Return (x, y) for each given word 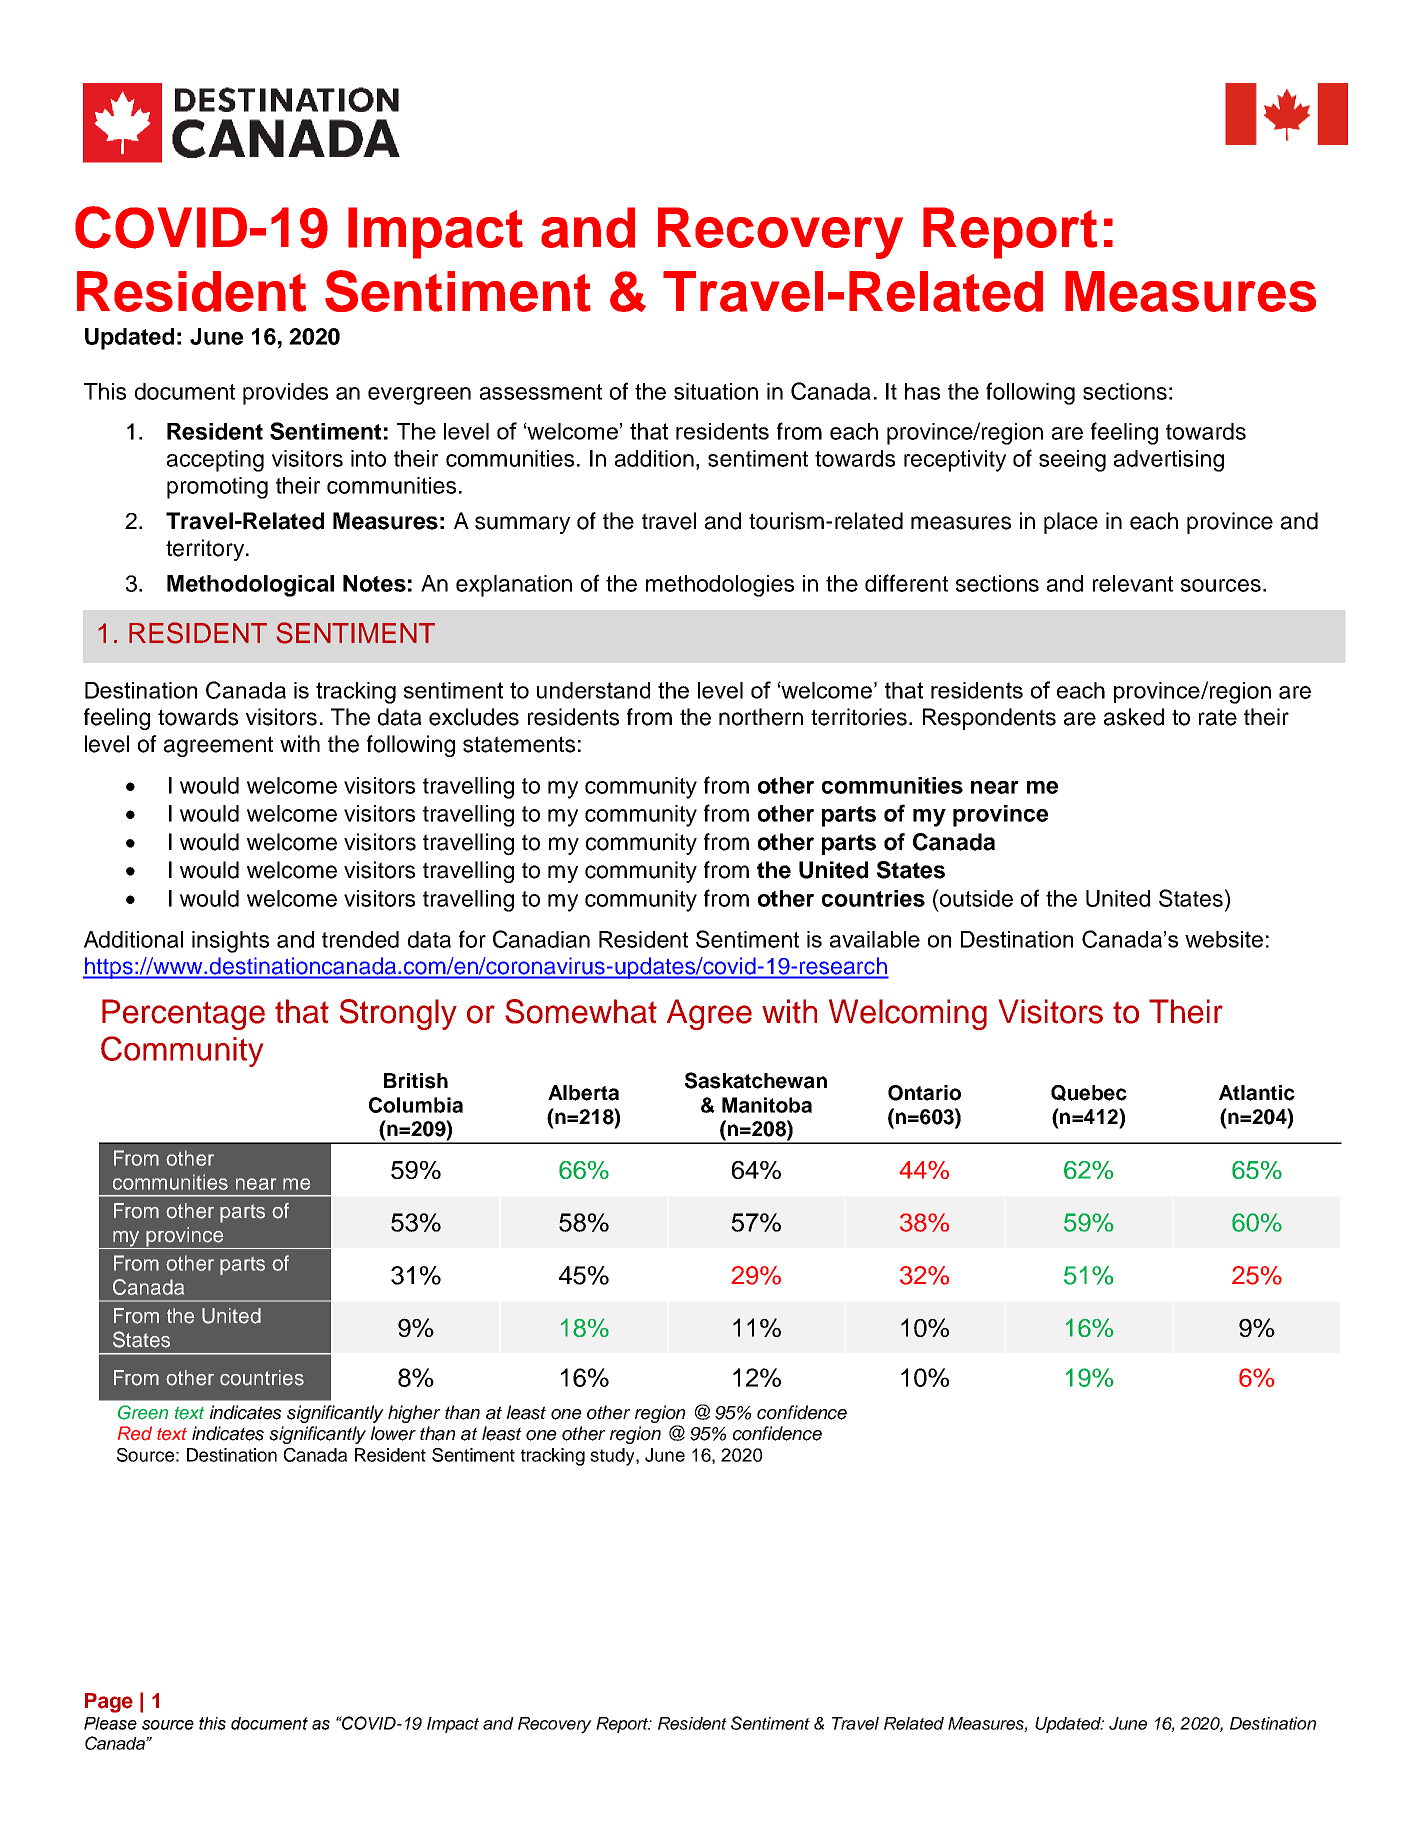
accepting (215, 461)
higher (414, 1414)
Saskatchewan (756, 1080)
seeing (1072, 461)
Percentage (183, 1014)
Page (109, 1703)
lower (393, 1433)
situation (716, 391)
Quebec (1089, 1093)
